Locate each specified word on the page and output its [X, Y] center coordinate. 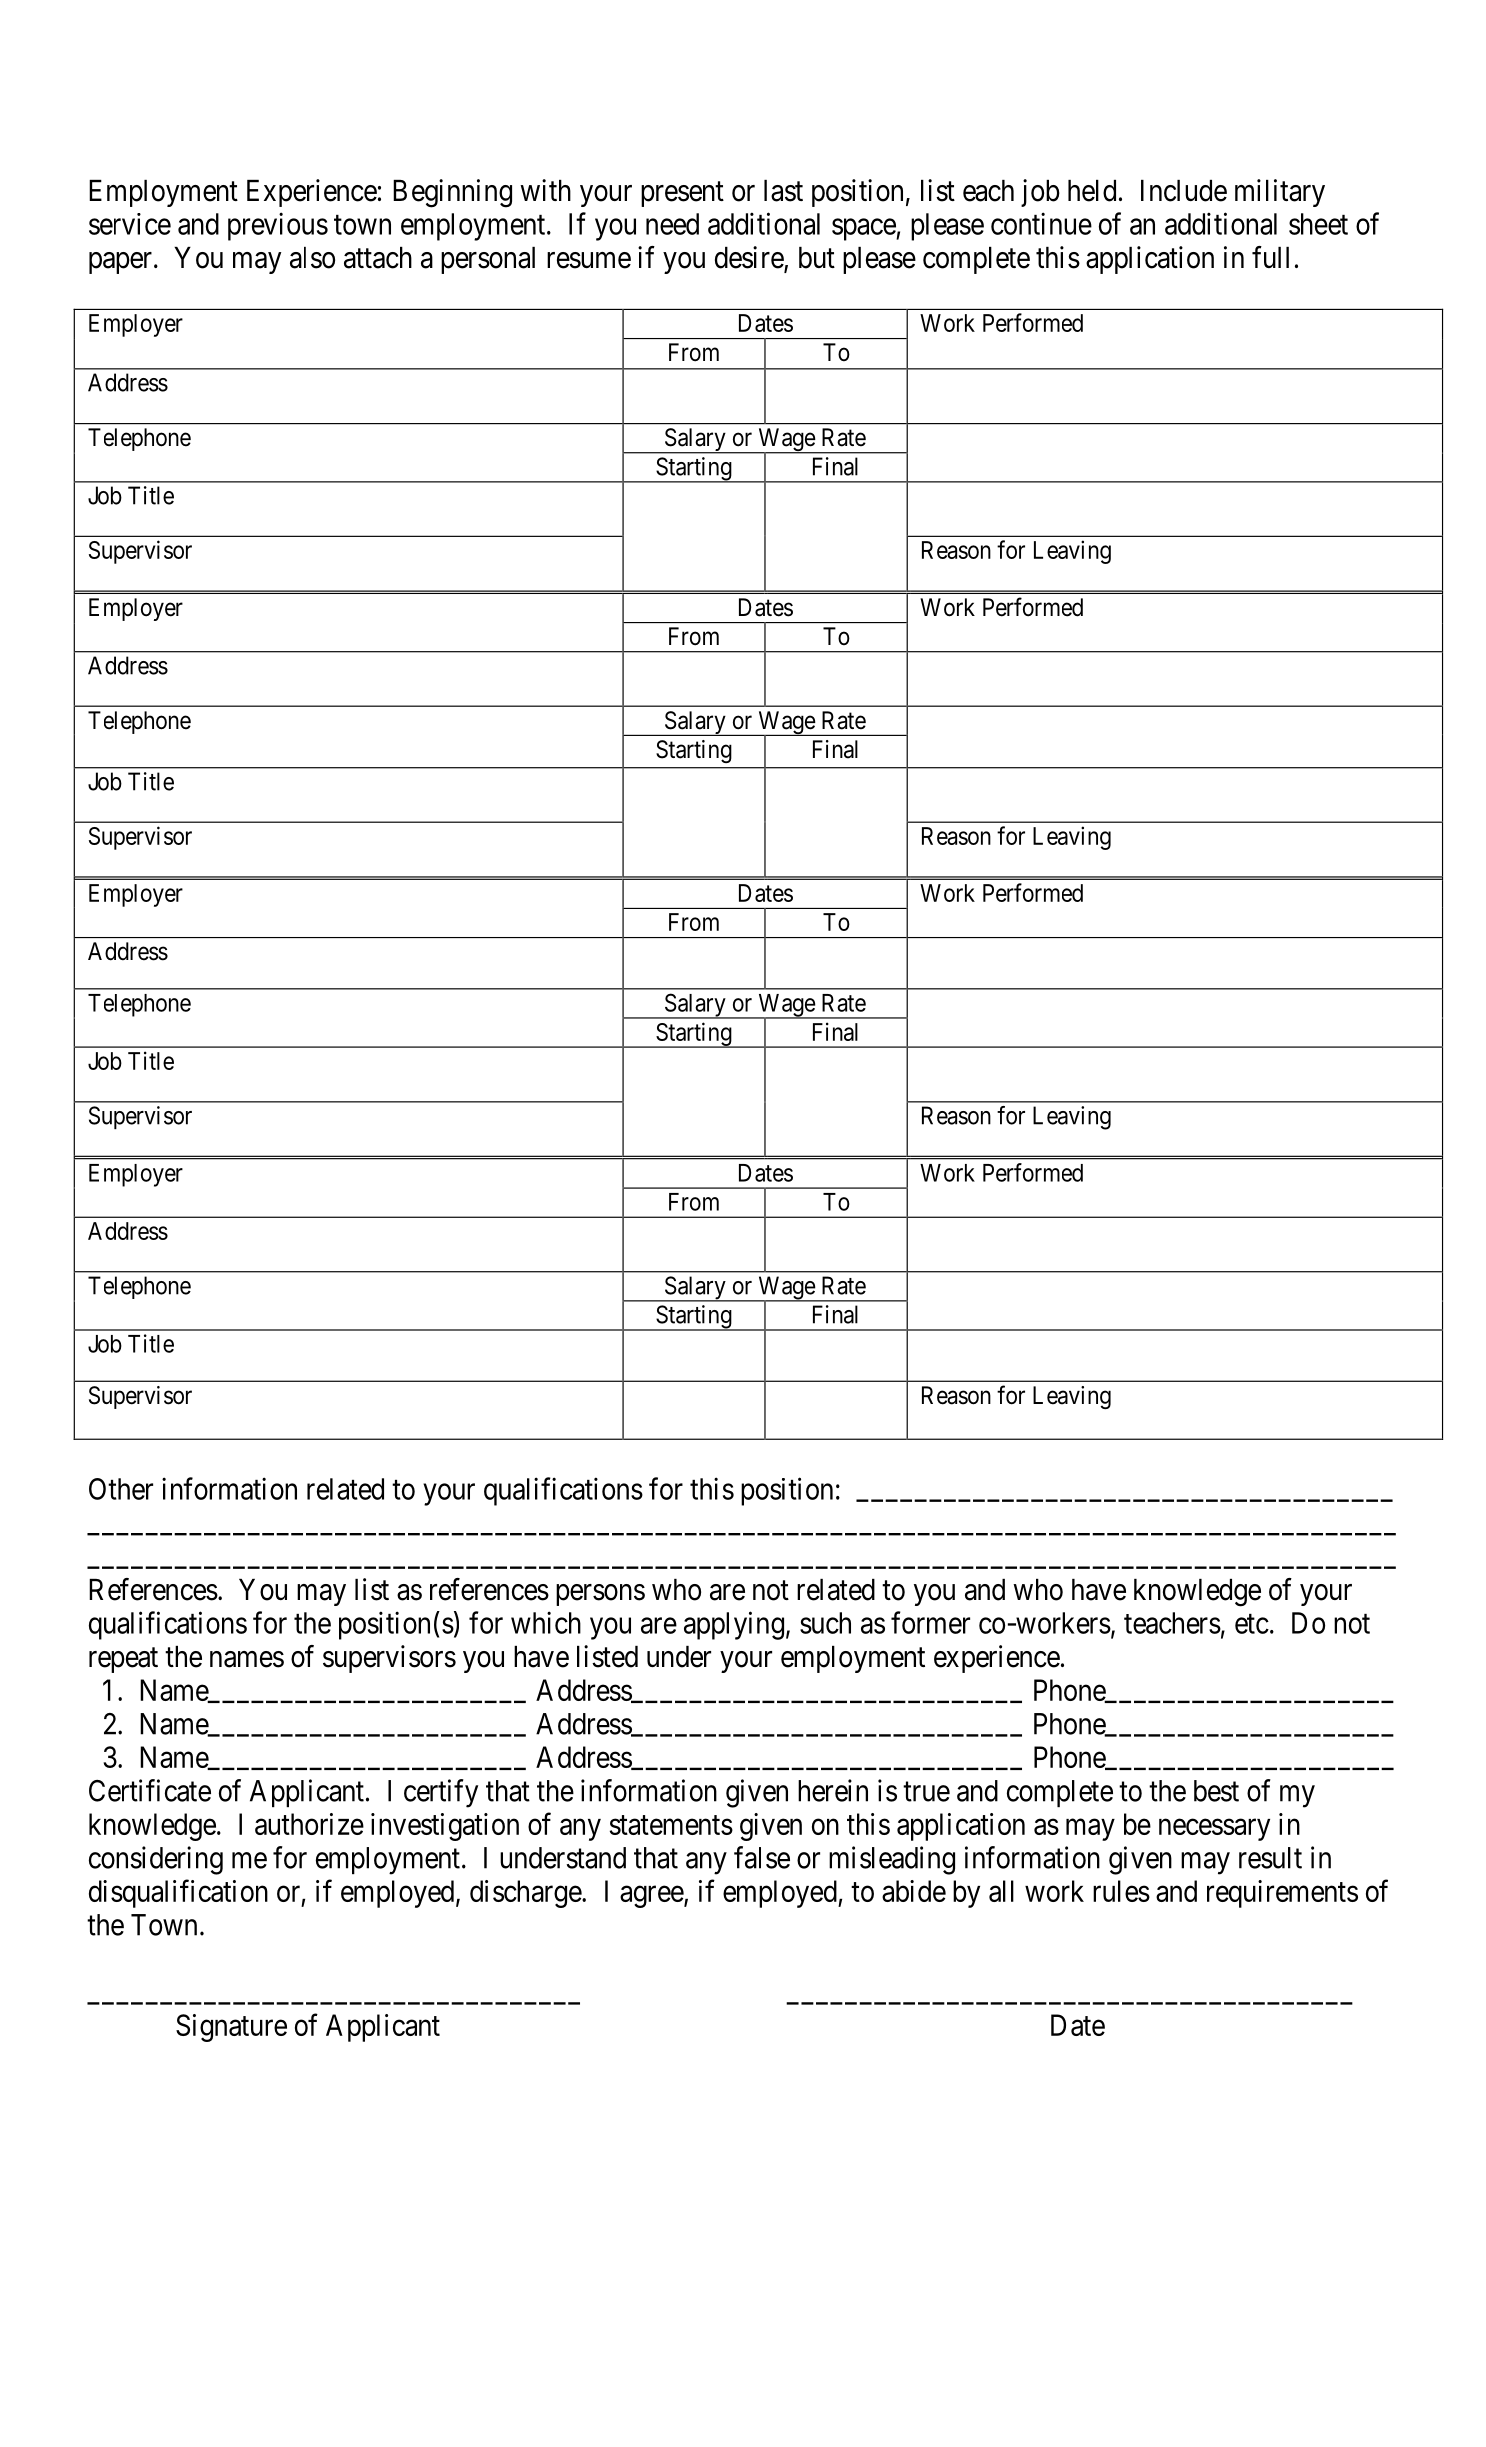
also [312, 258]
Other [121, 1489]
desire [750, 258]
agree [652, 1897]
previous [278, 226]
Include [1184, 191]
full [1270, 257]
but [817, 258]
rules [1121, 1891]
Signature [231, 2028]
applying [734, 1625]
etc [1252, 1624]
